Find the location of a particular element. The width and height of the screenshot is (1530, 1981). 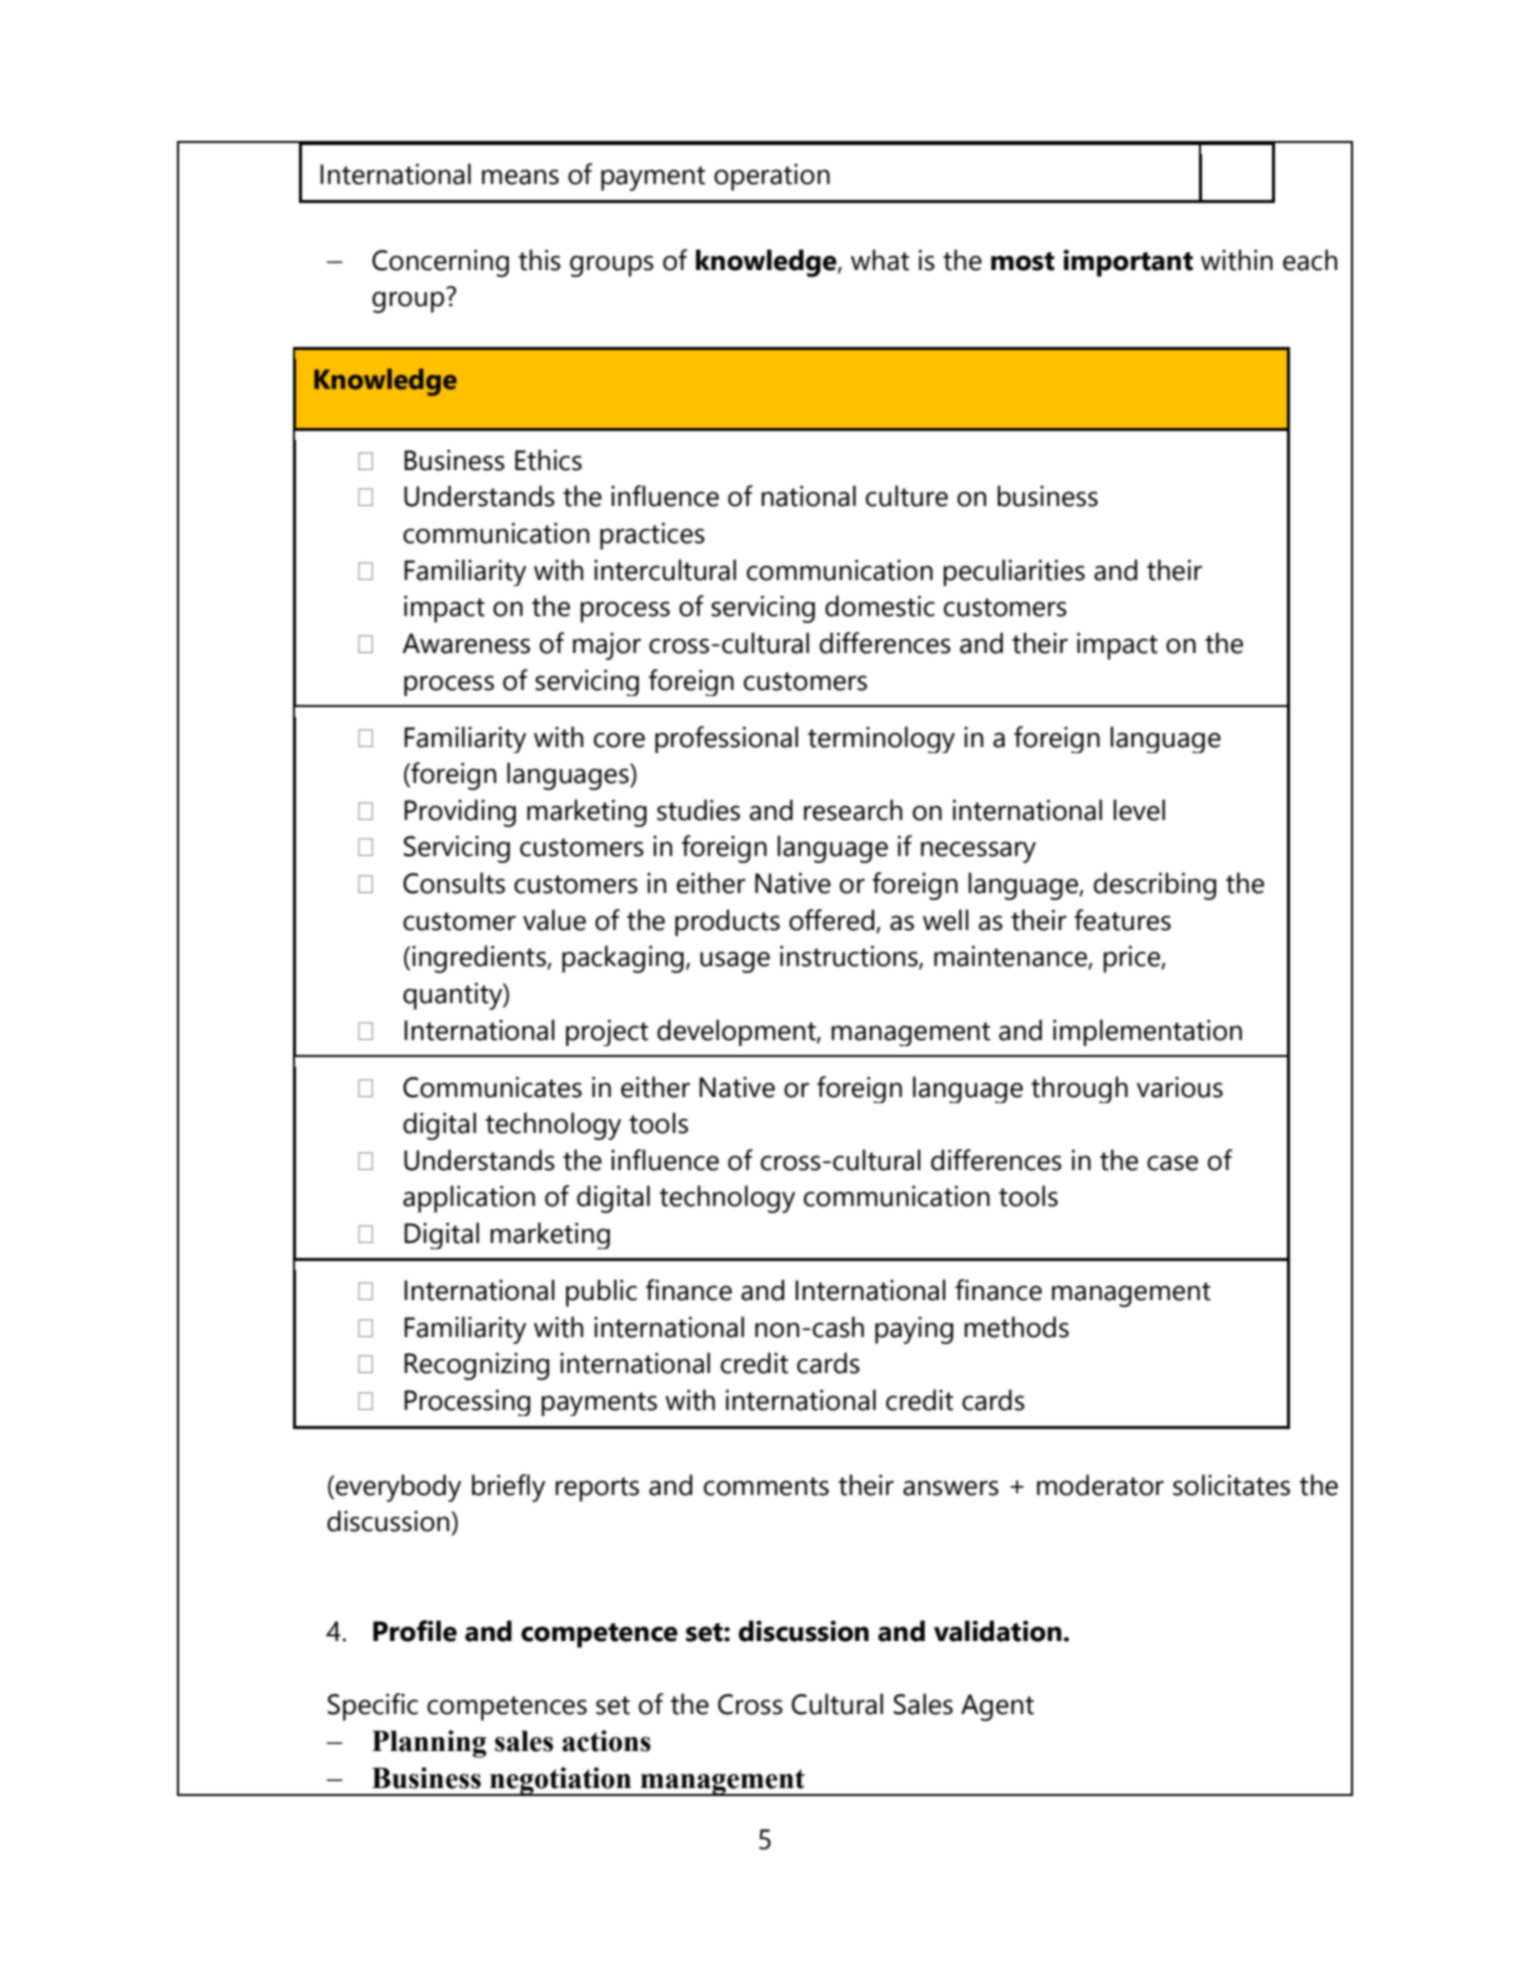

implementation is located at coordinates (1147, 1032).
